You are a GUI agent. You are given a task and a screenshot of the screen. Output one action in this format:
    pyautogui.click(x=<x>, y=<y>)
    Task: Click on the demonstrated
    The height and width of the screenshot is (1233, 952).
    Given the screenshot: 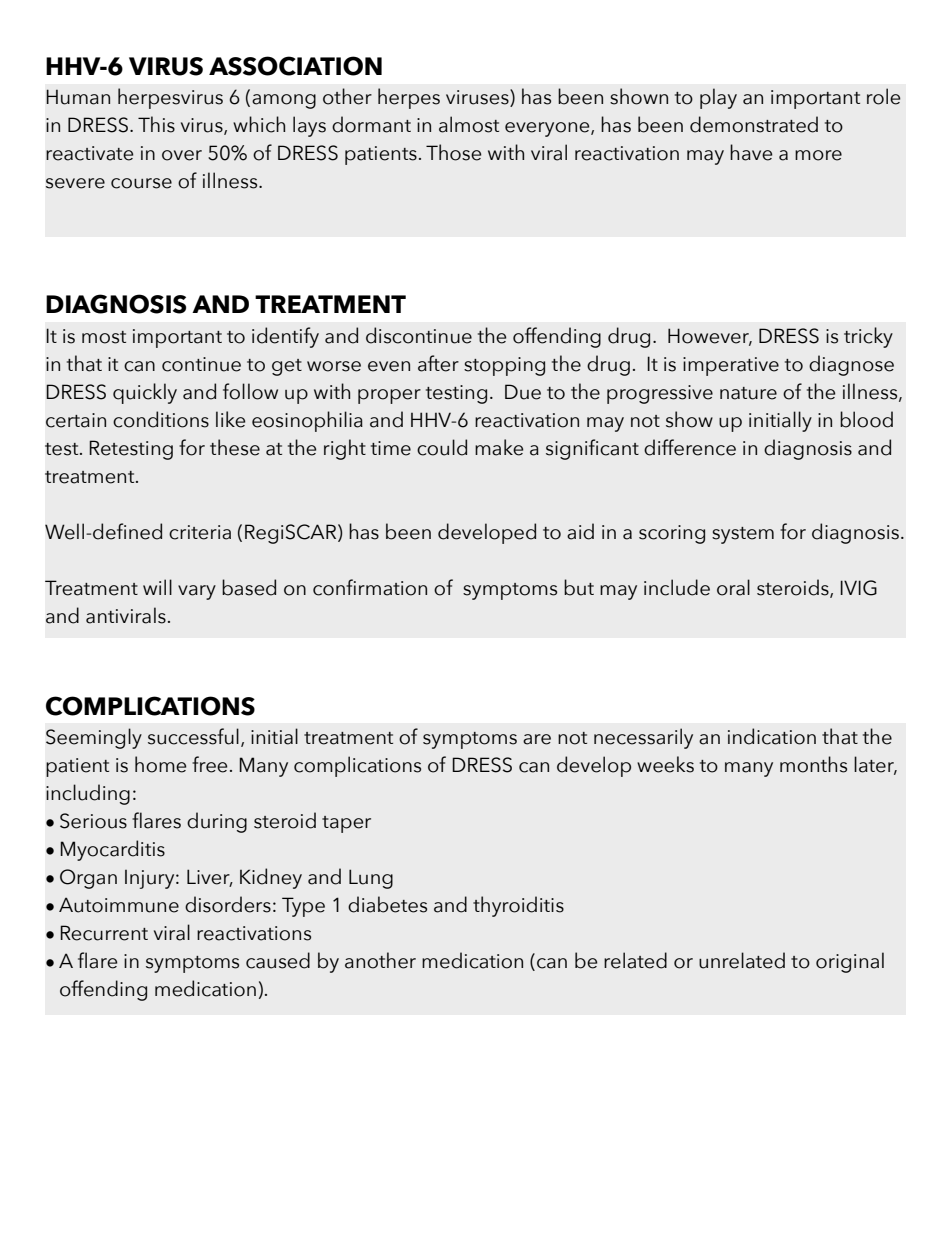 What is the action you would take?
    pyautogui.click(x=754, y=124)
